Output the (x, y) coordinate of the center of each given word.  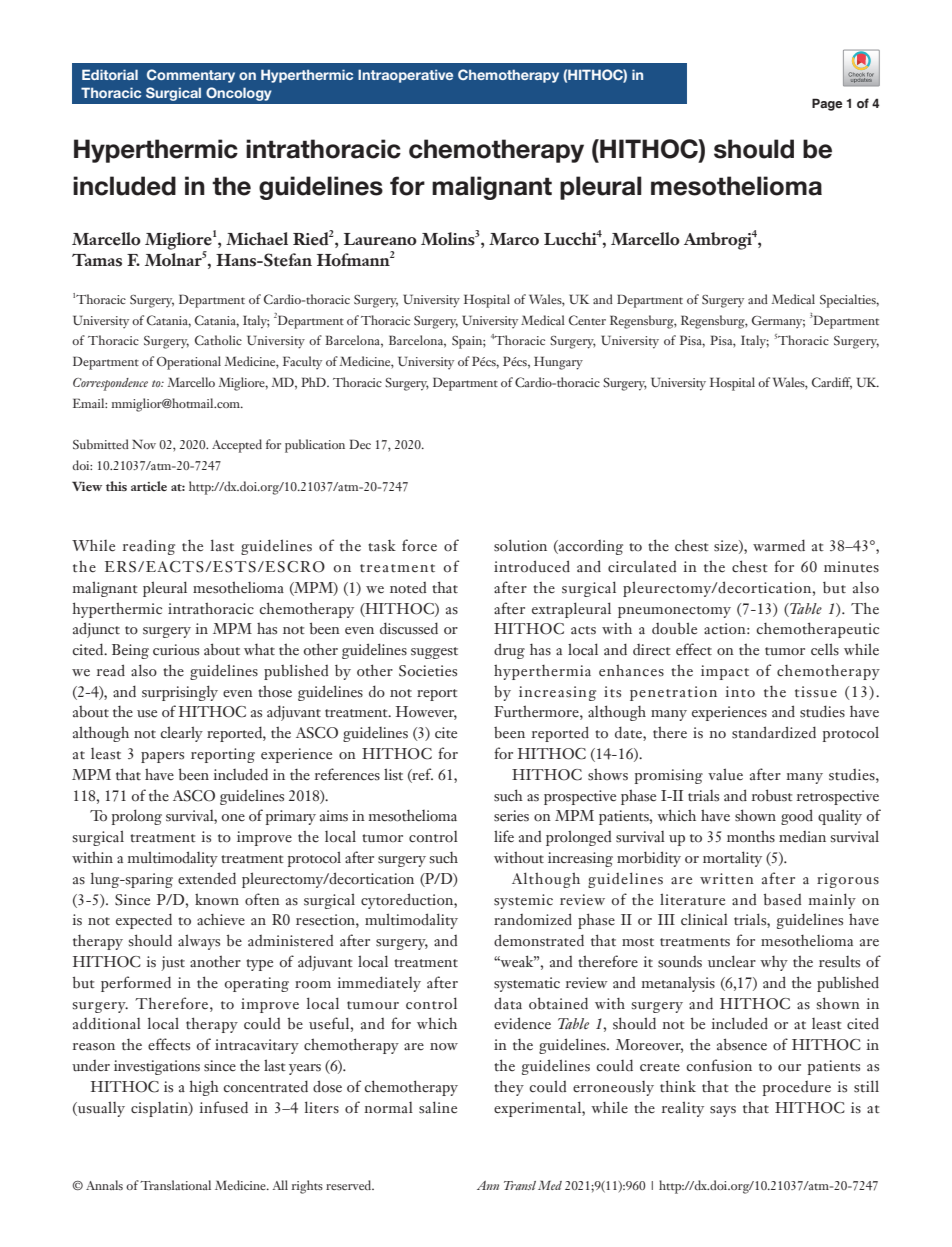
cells (825, 649)
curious (176, 650)
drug (509, 651)
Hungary (558, 363)
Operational (189, 363)
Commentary (191, 76)
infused (223, 1107)
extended (207, 878)
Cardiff (832, 383)
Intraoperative (405, 76)
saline (438, 1107)
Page (827, 104)
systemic (523, 901)
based (782, 899)
